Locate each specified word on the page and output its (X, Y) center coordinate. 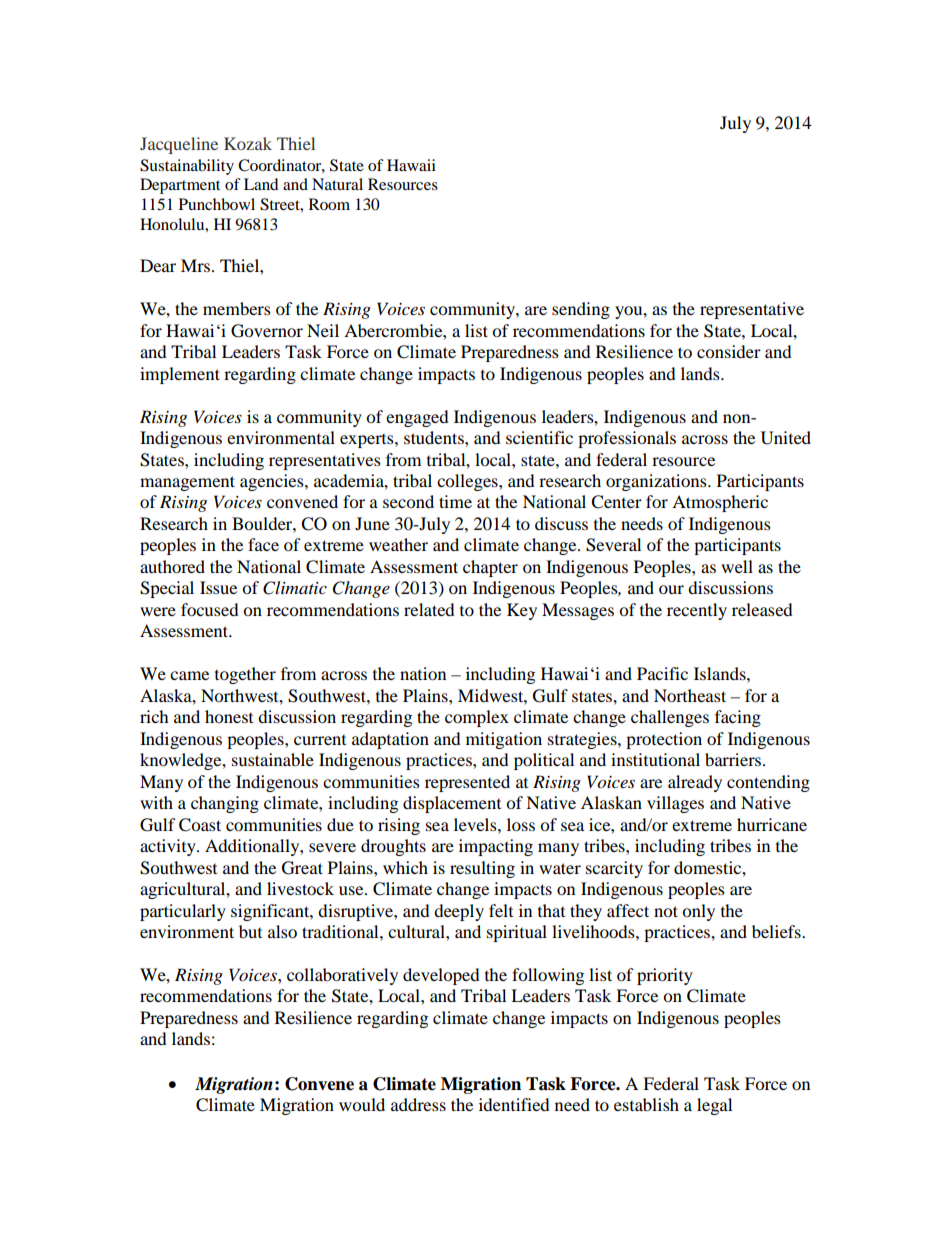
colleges (468, 482)
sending (581, 310)
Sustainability (187, 167)
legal (714, 1106)
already (695, 783)
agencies (273, 482)
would (362, 1104)
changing (225, 804)
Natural (337, 184)
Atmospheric (720, 503)
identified (514, 1104)
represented (467, 783)
